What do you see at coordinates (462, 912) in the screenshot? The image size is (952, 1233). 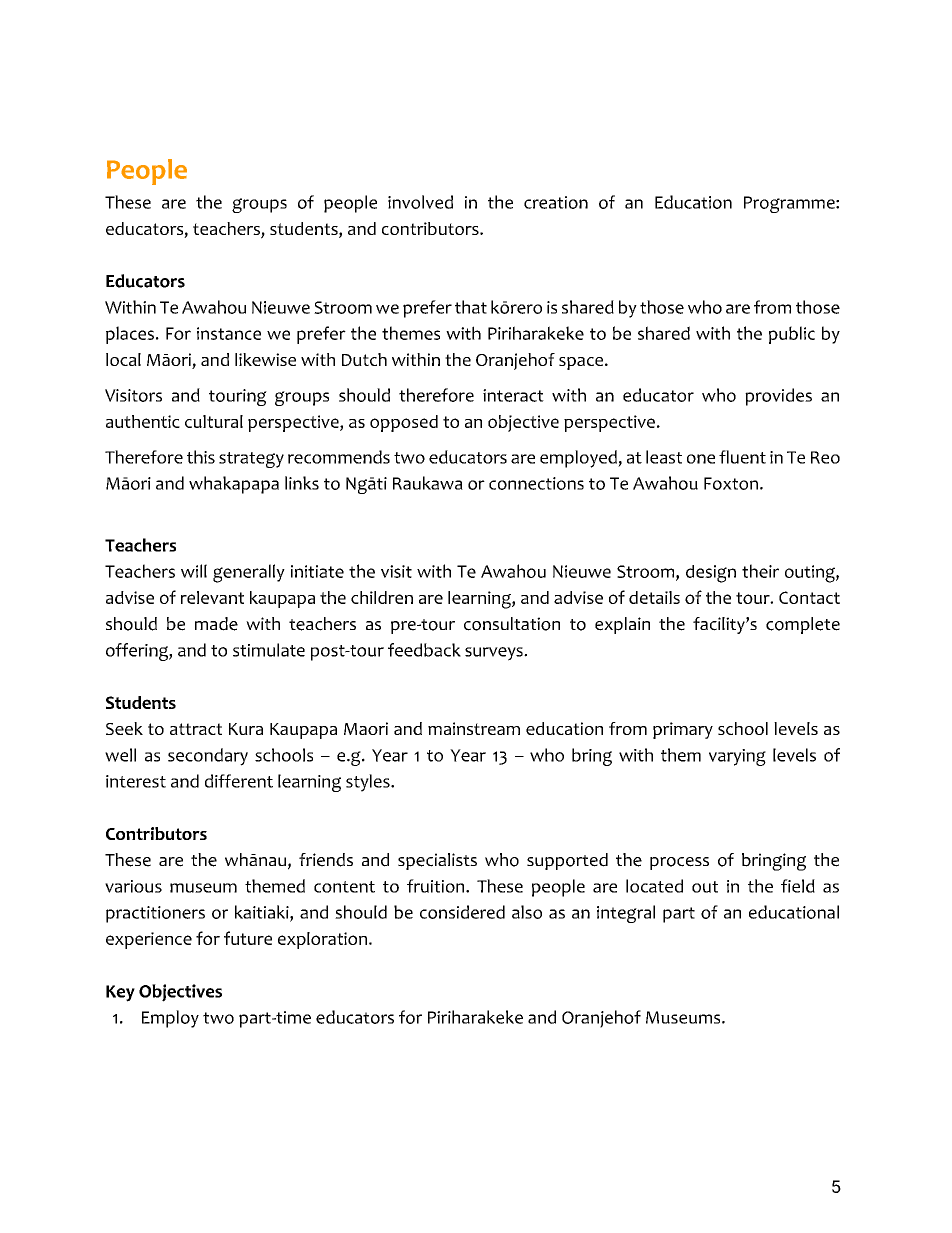 I see `considered` at bounding box center [462, 912].
